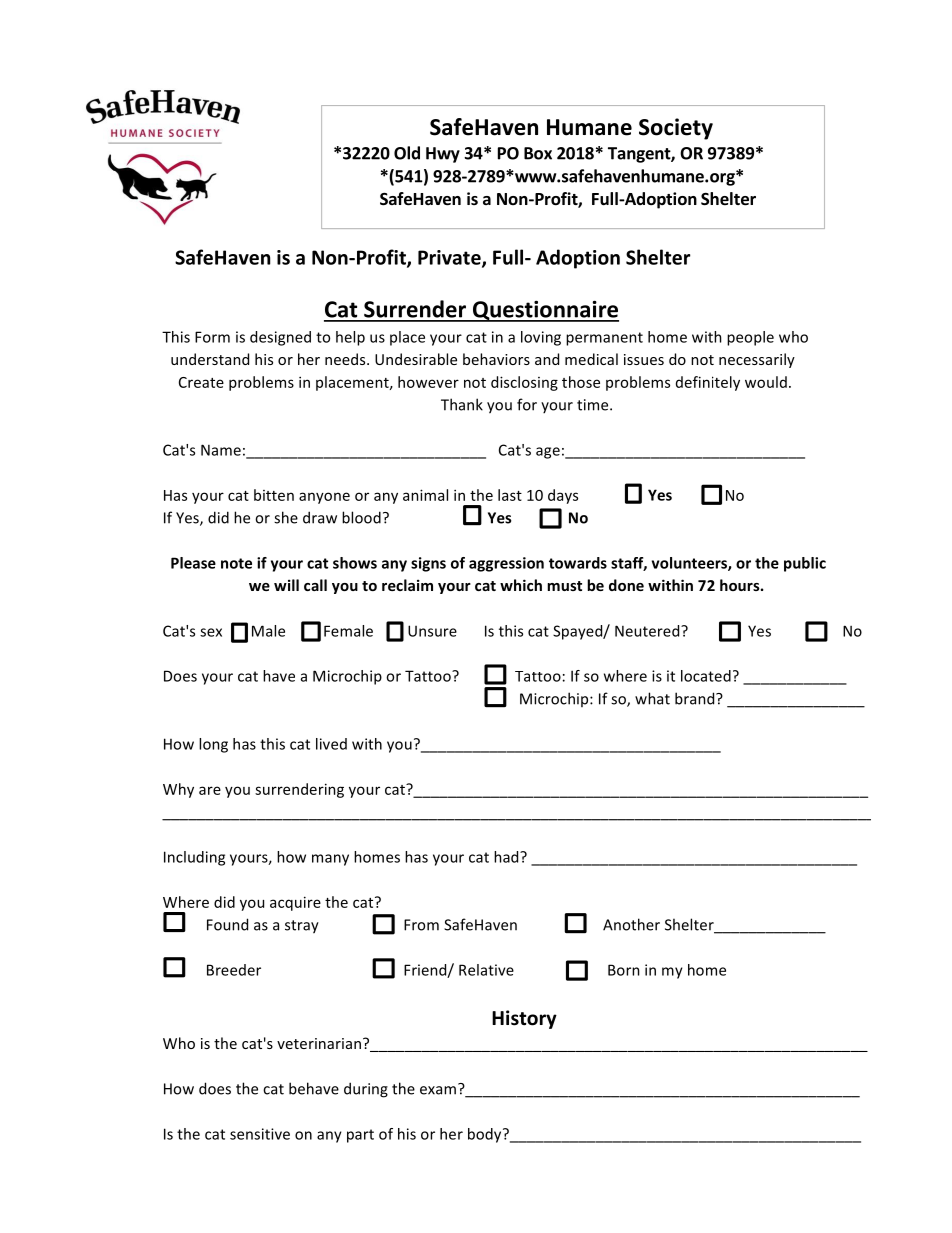 This screenshot has width=952, height=1233. I want to click on Box, so click(538, 153).
